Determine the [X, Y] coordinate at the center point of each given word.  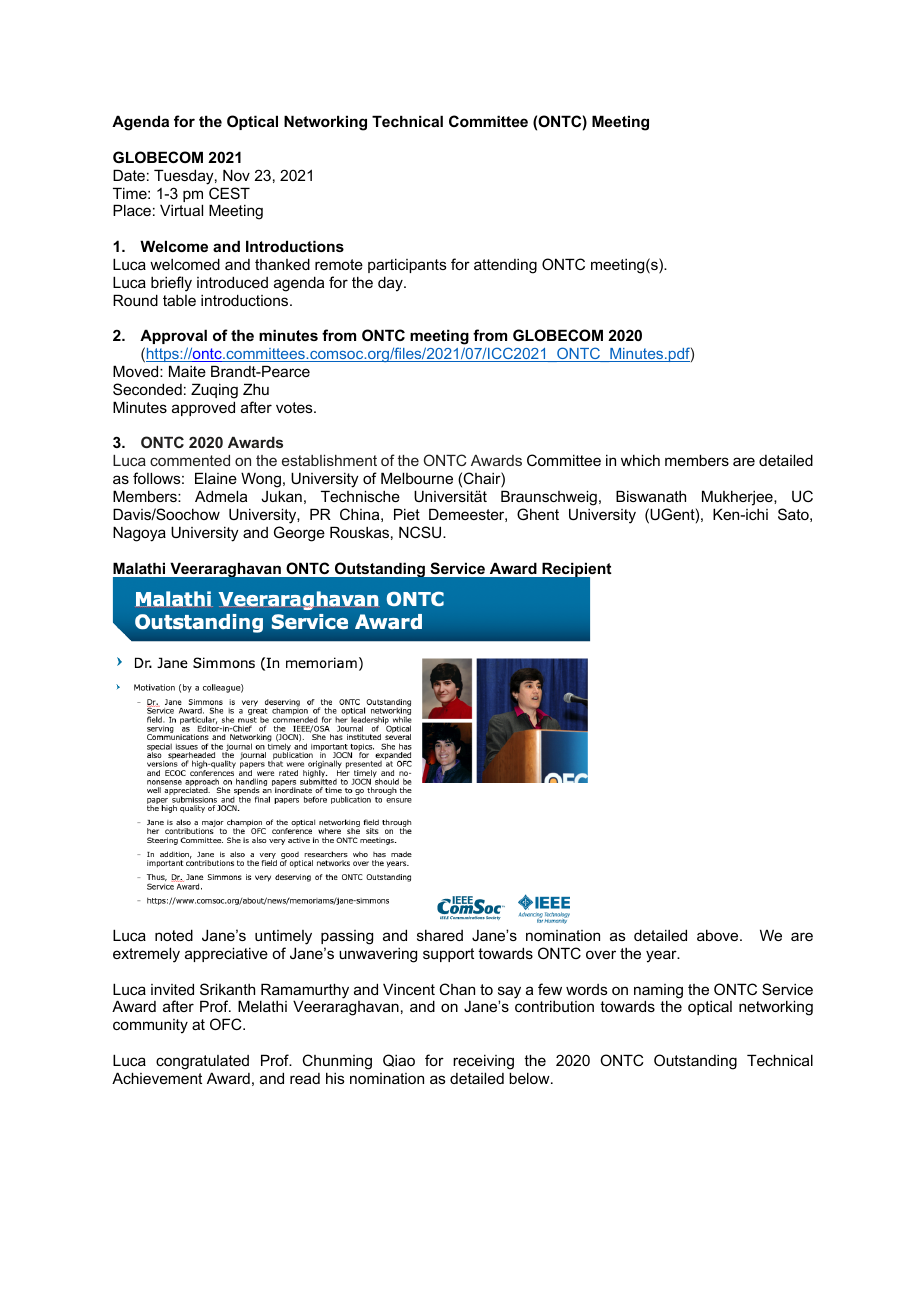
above [719, 935]
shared [440, 935]
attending [505, 266]
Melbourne [417, 478]
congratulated [202, 1062]
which [640, 460]
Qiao [399, 1060]
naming [658, 992]
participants [407, 265]
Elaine [216, 478]
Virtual [181, 210]
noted [174, 935]
